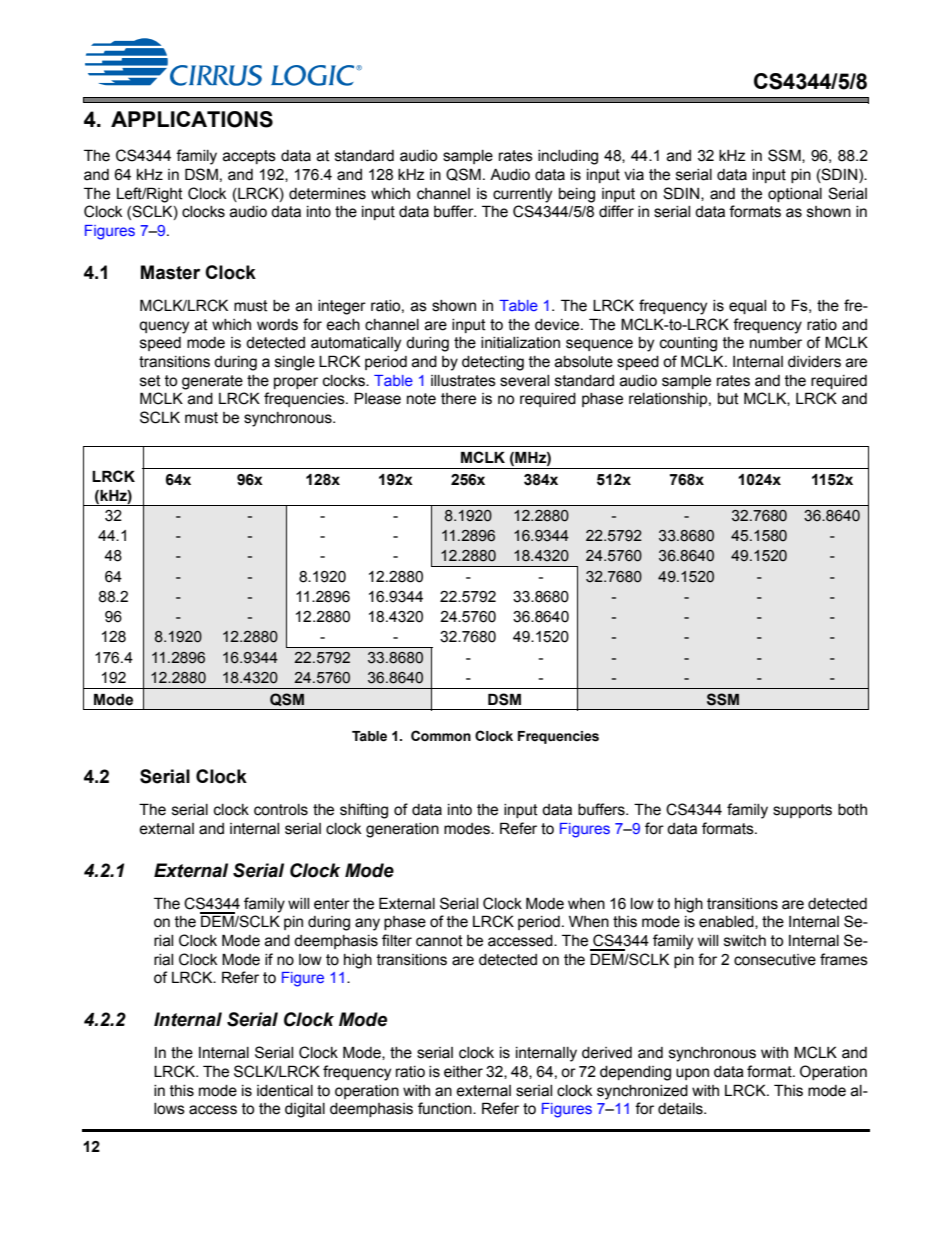 This screenshot has height=1233, width=952. I want to click on Common, so click(441, 736).
